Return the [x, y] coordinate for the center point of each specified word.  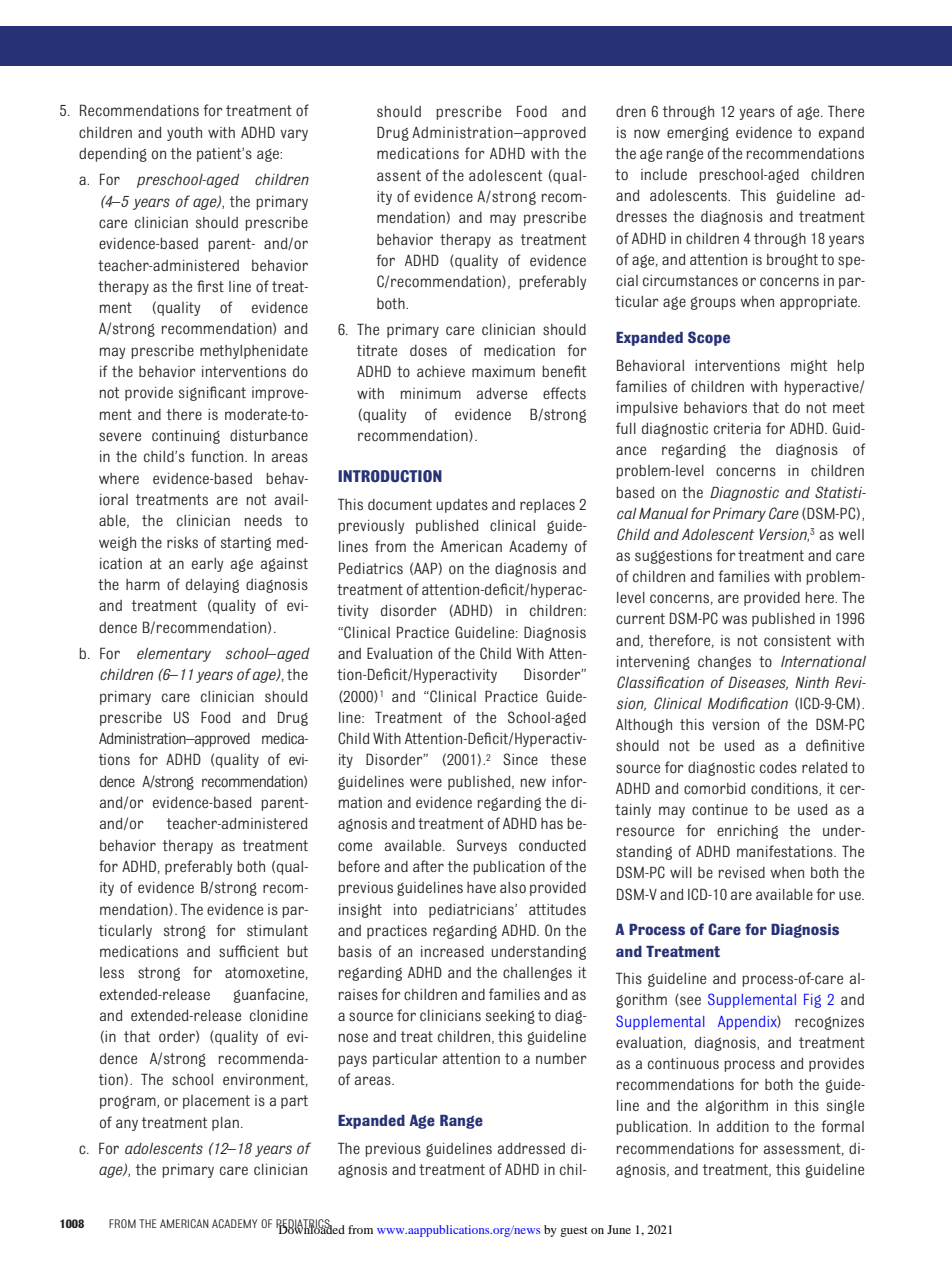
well [851, 534]
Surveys [482, 846]
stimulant [277, 931]
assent [399, 176]
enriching [747, 832]
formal [842, 1126]
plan [225, 1124]
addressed [531, 1149]
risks [182, 543]
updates [462, 506]
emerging [698, 134]
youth [184, 134]
